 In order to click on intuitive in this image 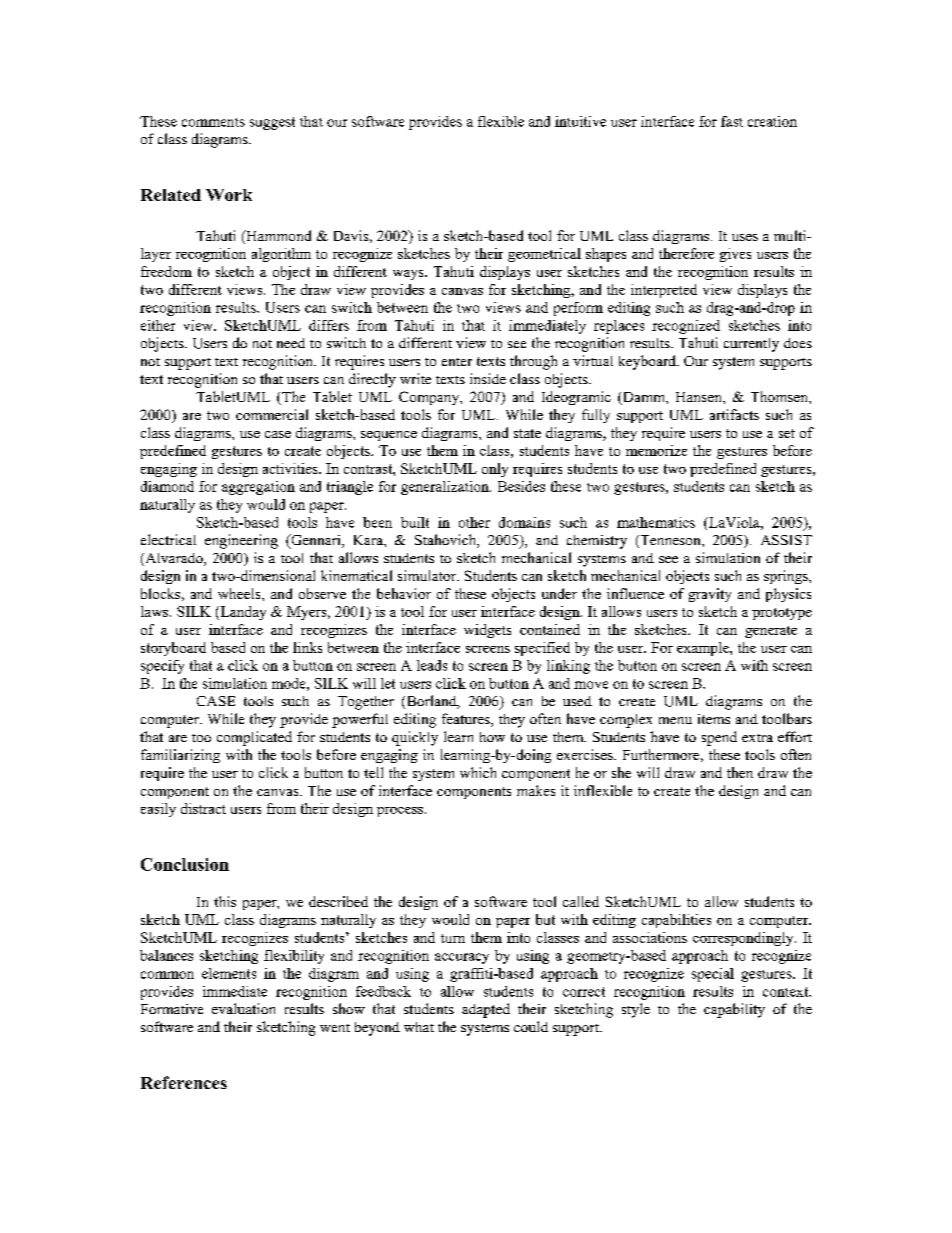, I will do `click(580, 121)`.
